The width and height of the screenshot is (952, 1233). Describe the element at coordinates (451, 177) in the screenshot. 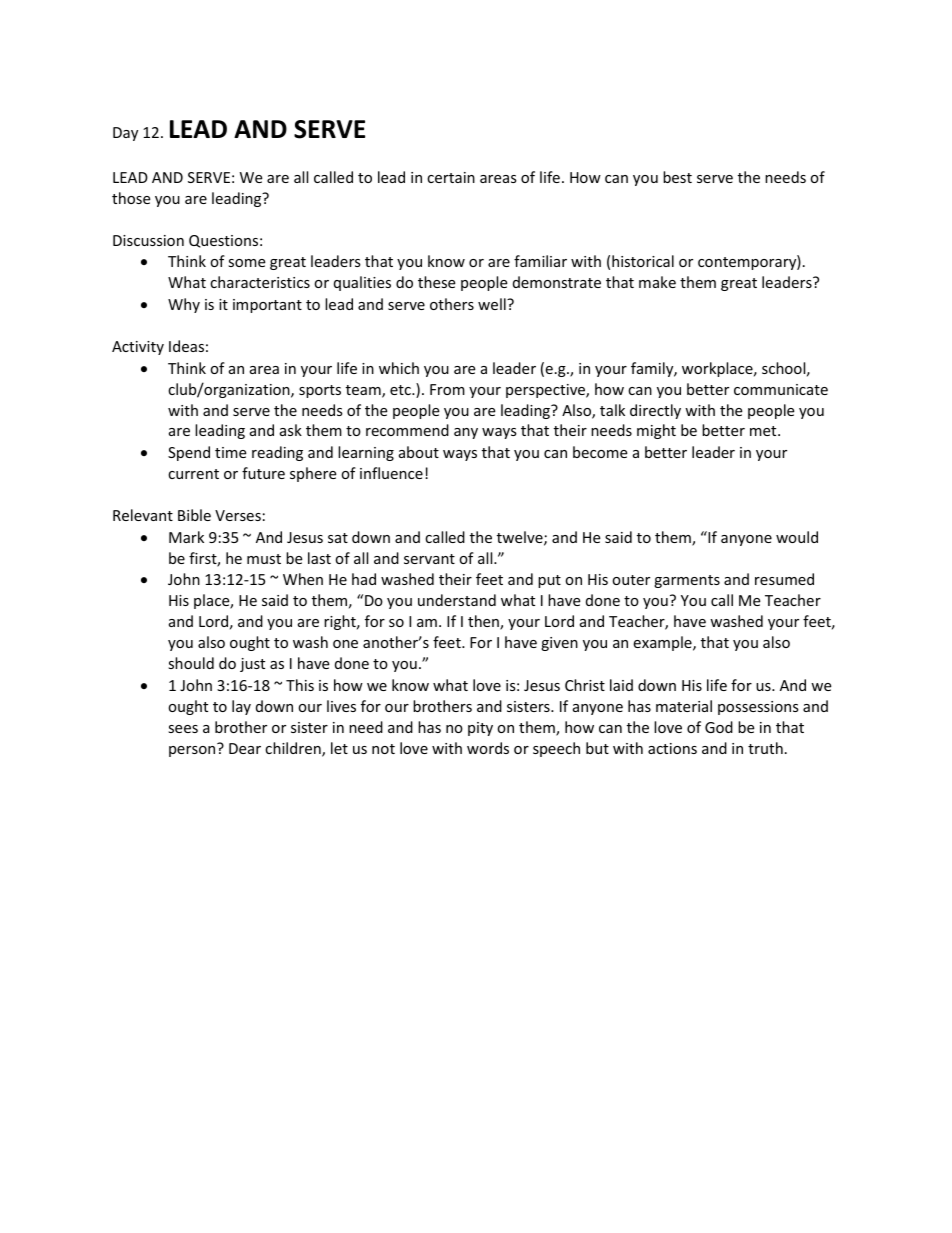

I see `certain` at that location.
